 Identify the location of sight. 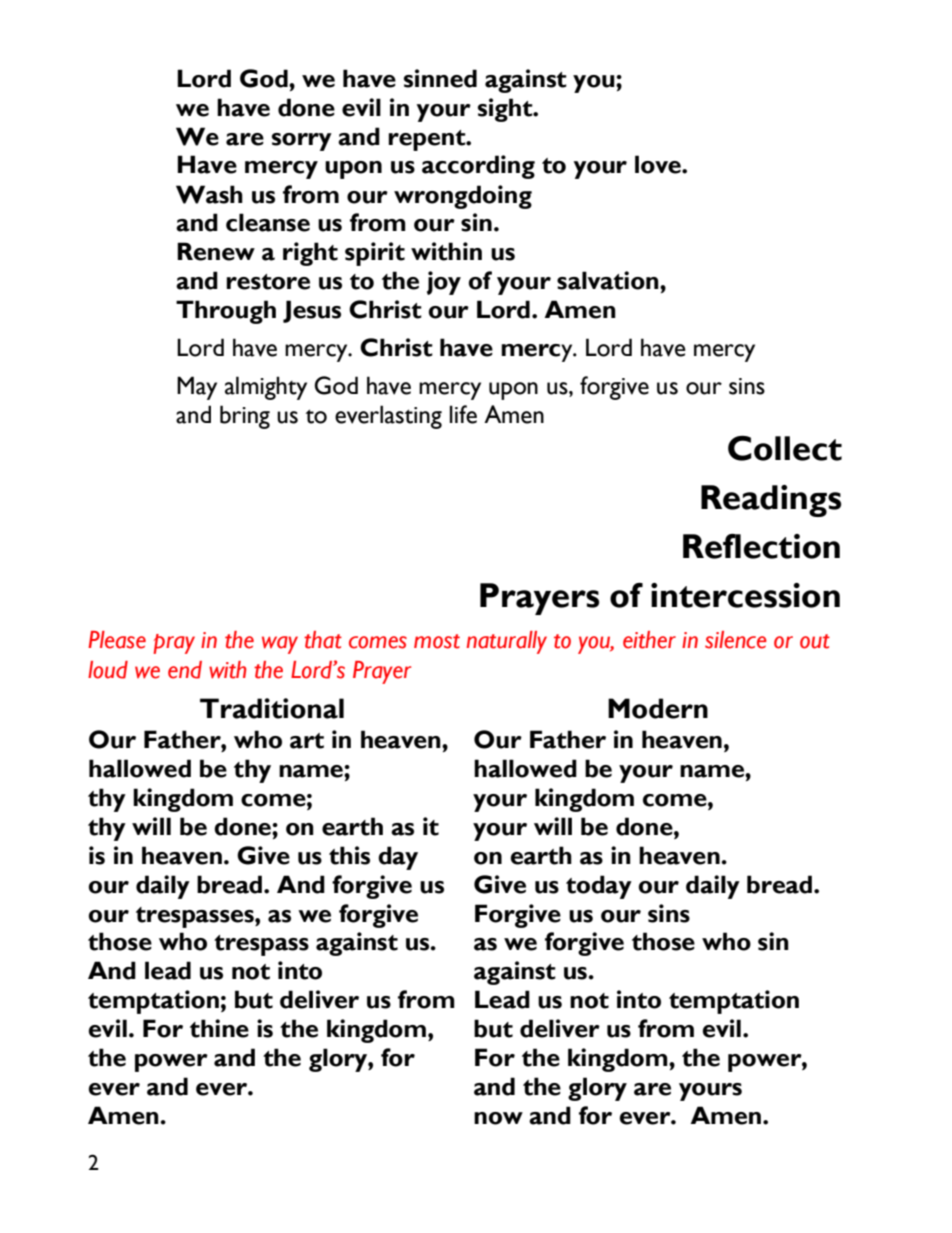
(506, 110).
